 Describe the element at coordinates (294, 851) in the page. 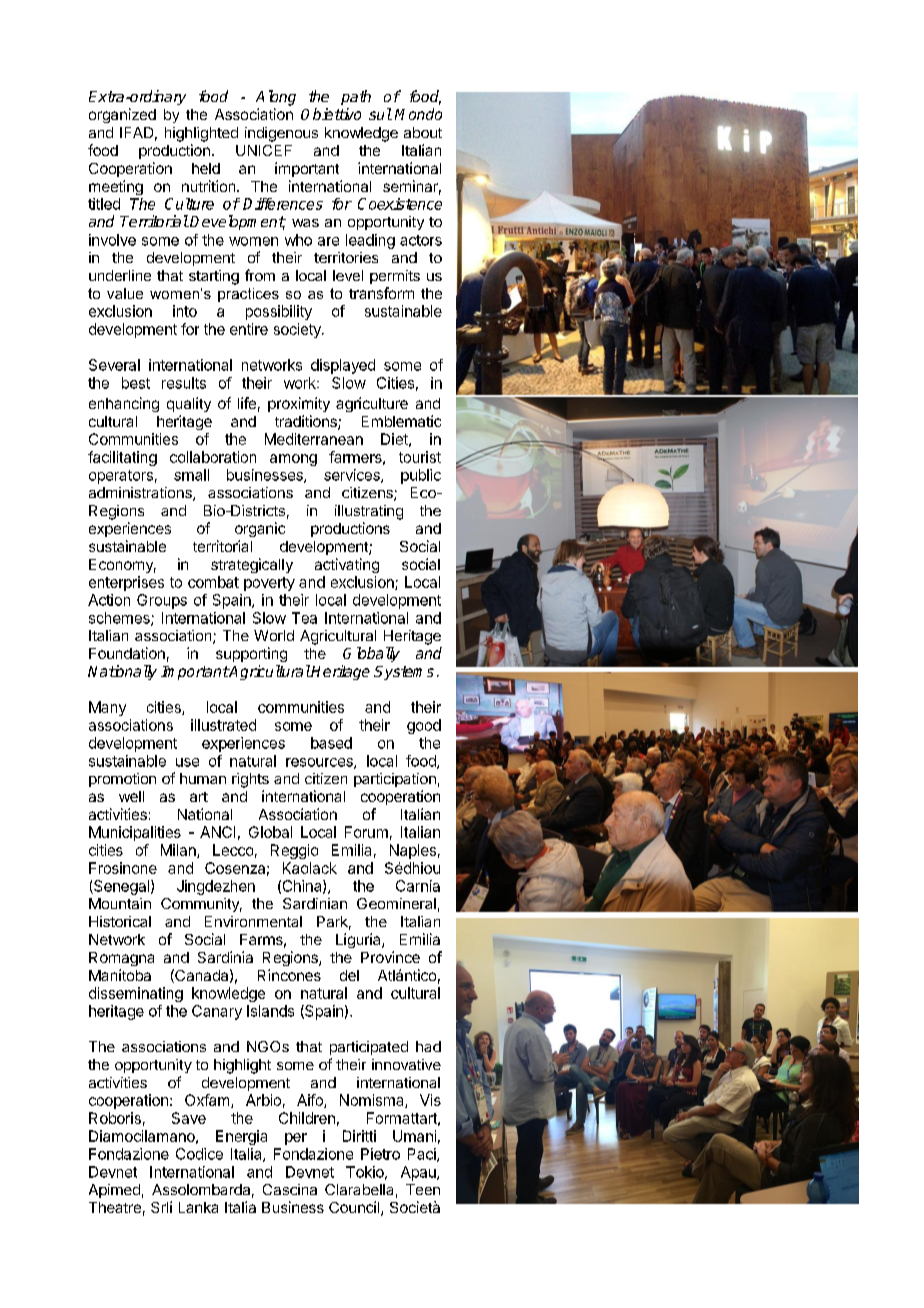

I see `Reggio` at that location.
